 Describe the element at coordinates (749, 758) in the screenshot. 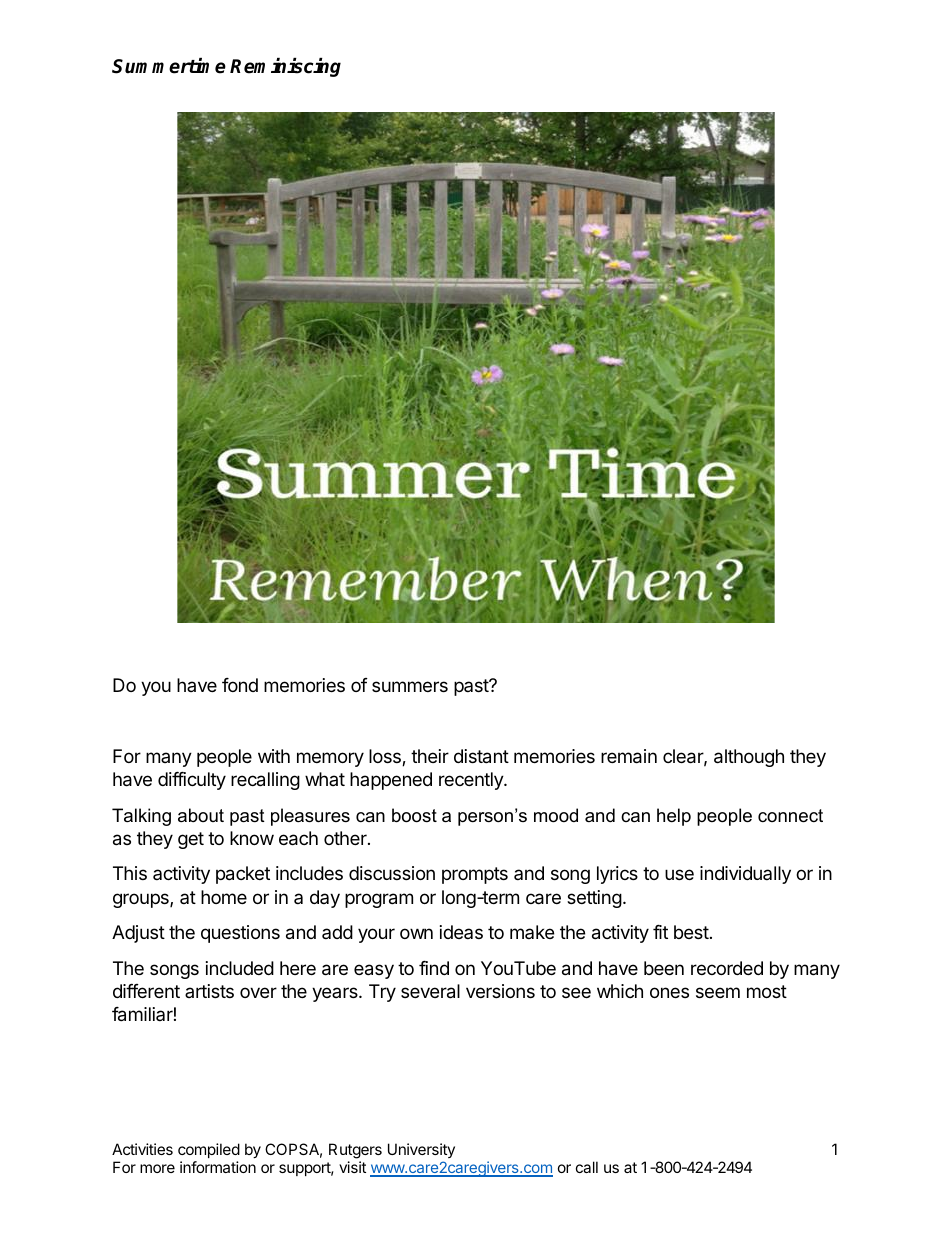

I see `although` at that location.
